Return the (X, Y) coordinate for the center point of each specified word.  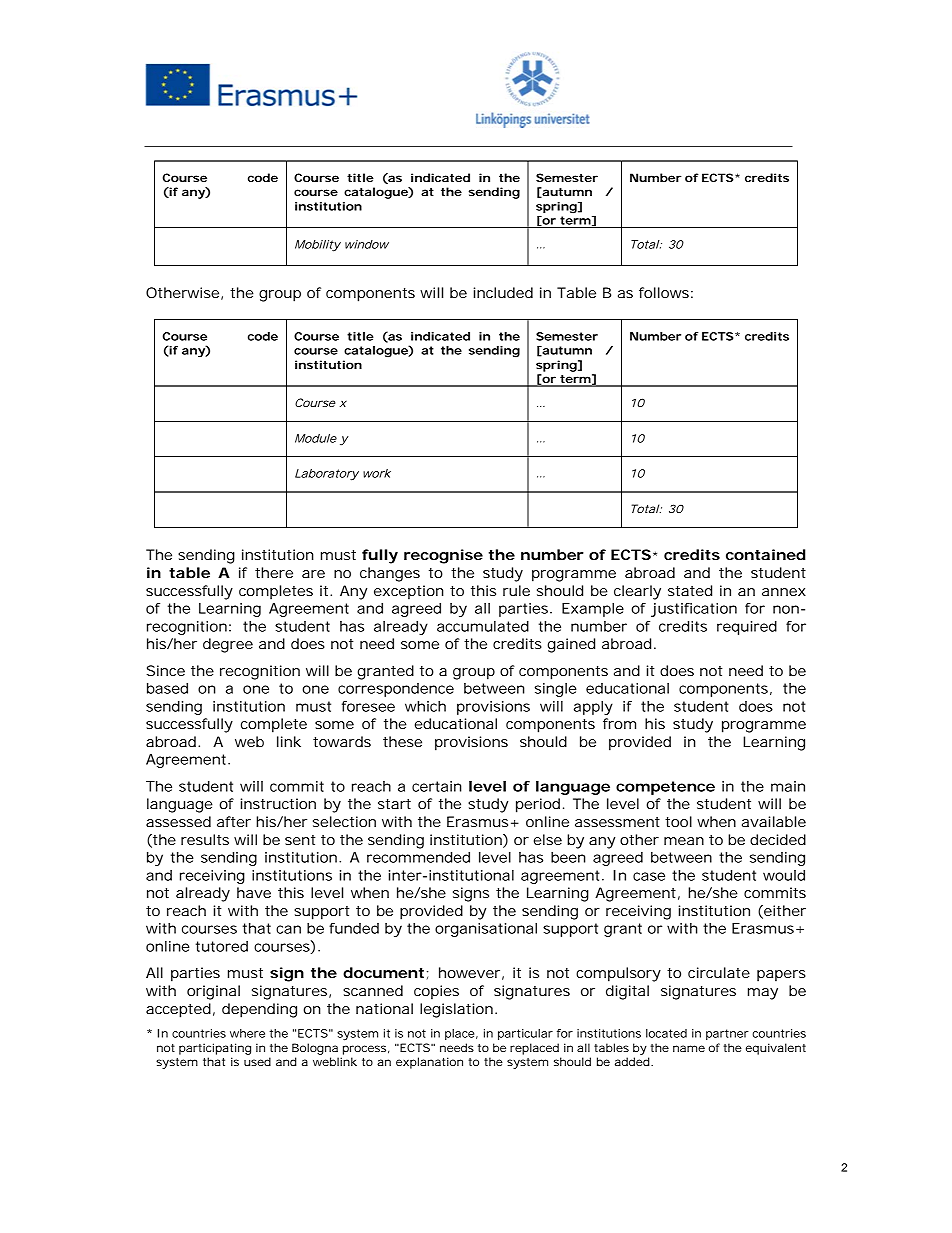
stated (690, 590)
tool (678, 821)
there (274, 572)
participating (215, 1049)
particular (525, 1034)
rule (516, 590)
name (689, 1048)
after (234, 821)
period (538, 805)
